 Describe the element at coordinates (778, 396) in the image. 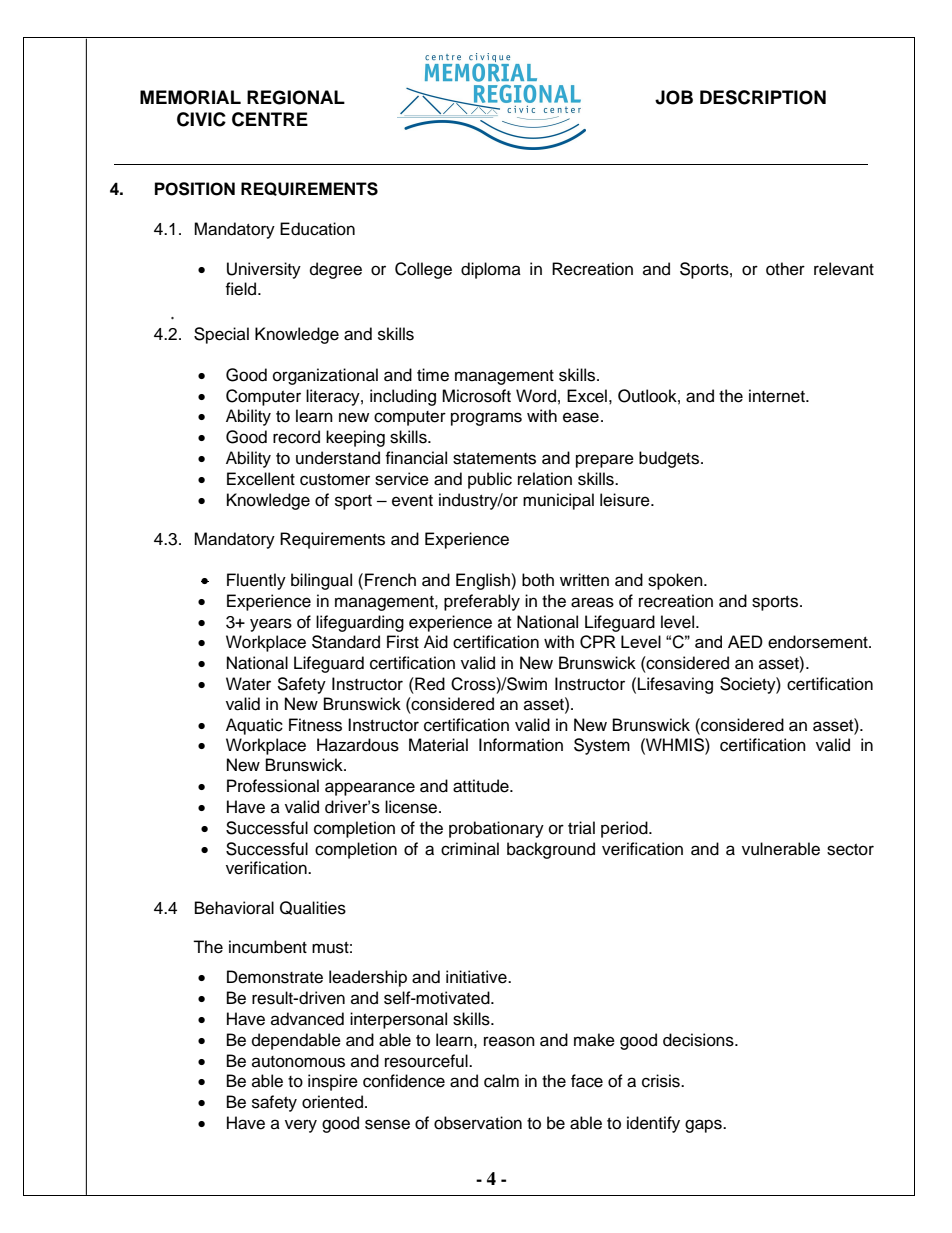

I see `internet` at that location.
